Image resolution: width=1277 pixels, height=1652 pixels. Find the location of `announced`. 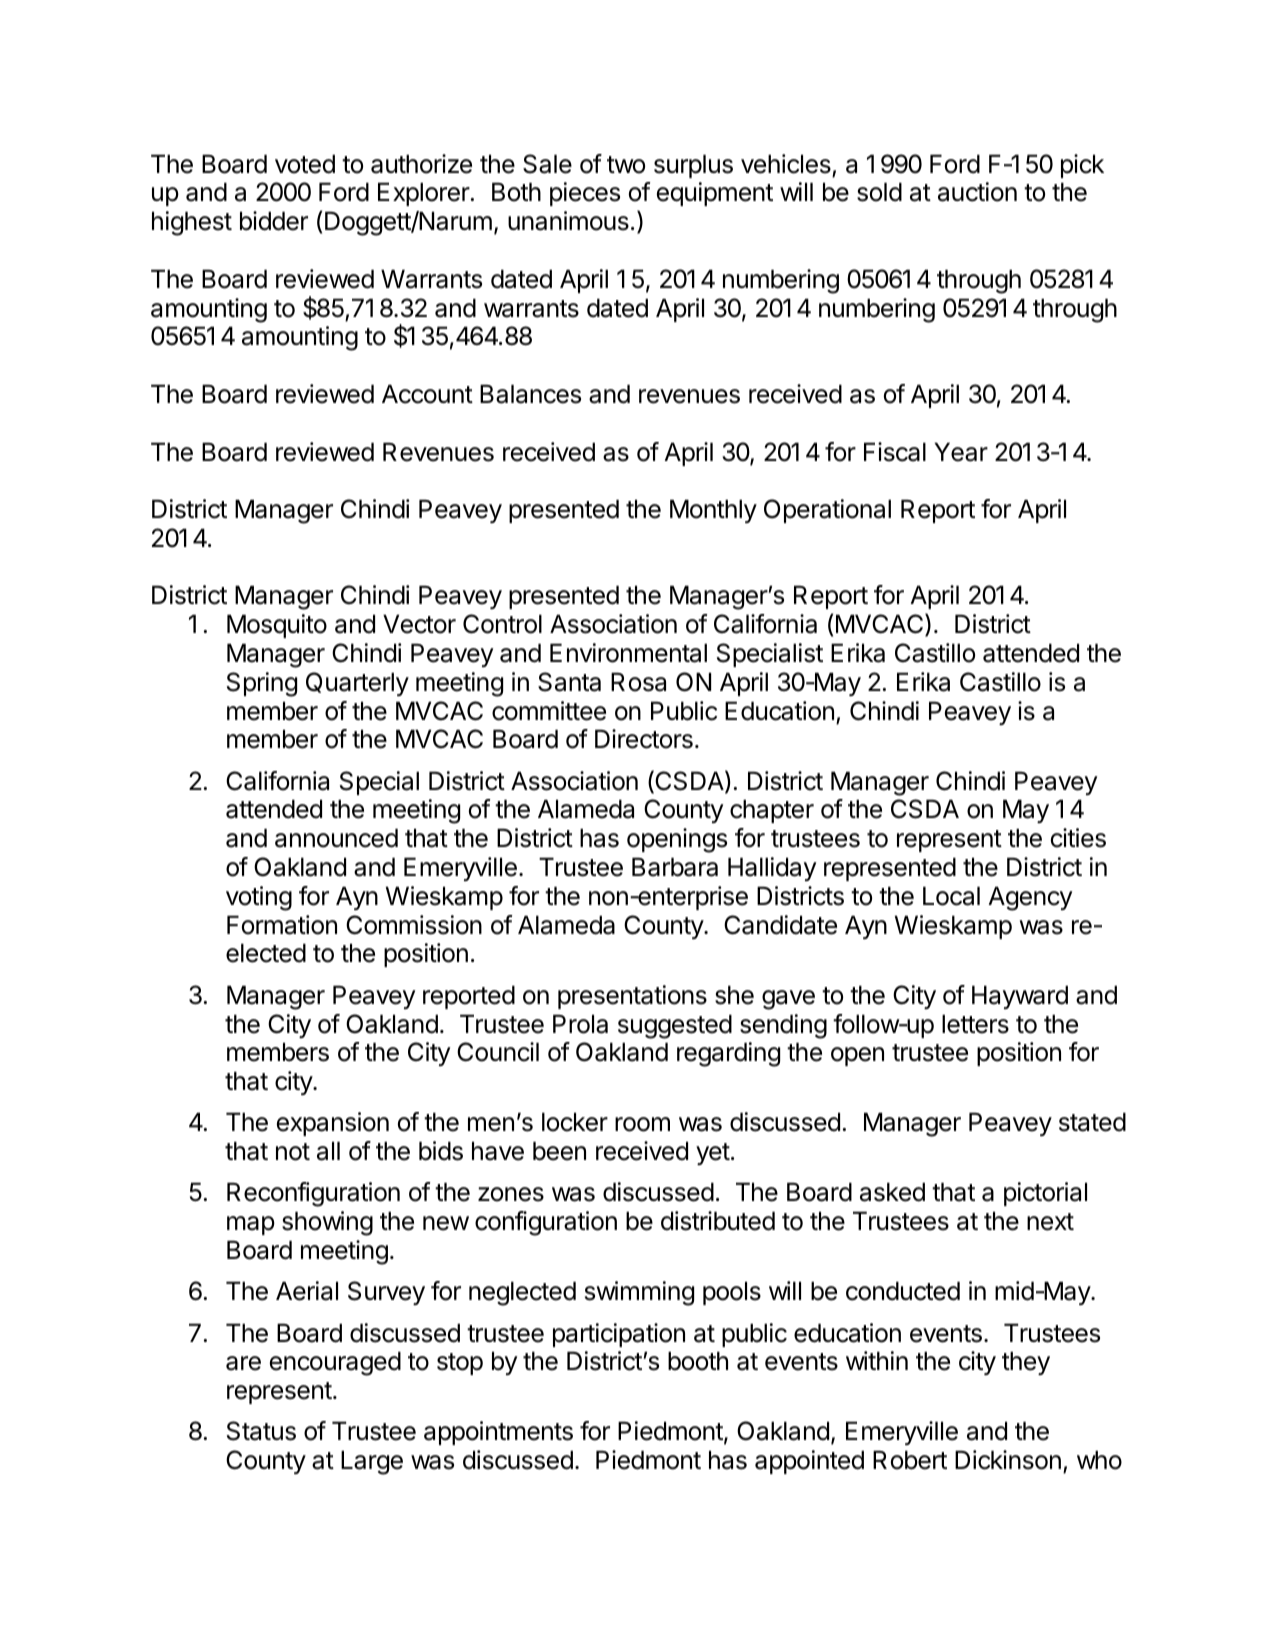

announced is located at coordinates (336, 838).
